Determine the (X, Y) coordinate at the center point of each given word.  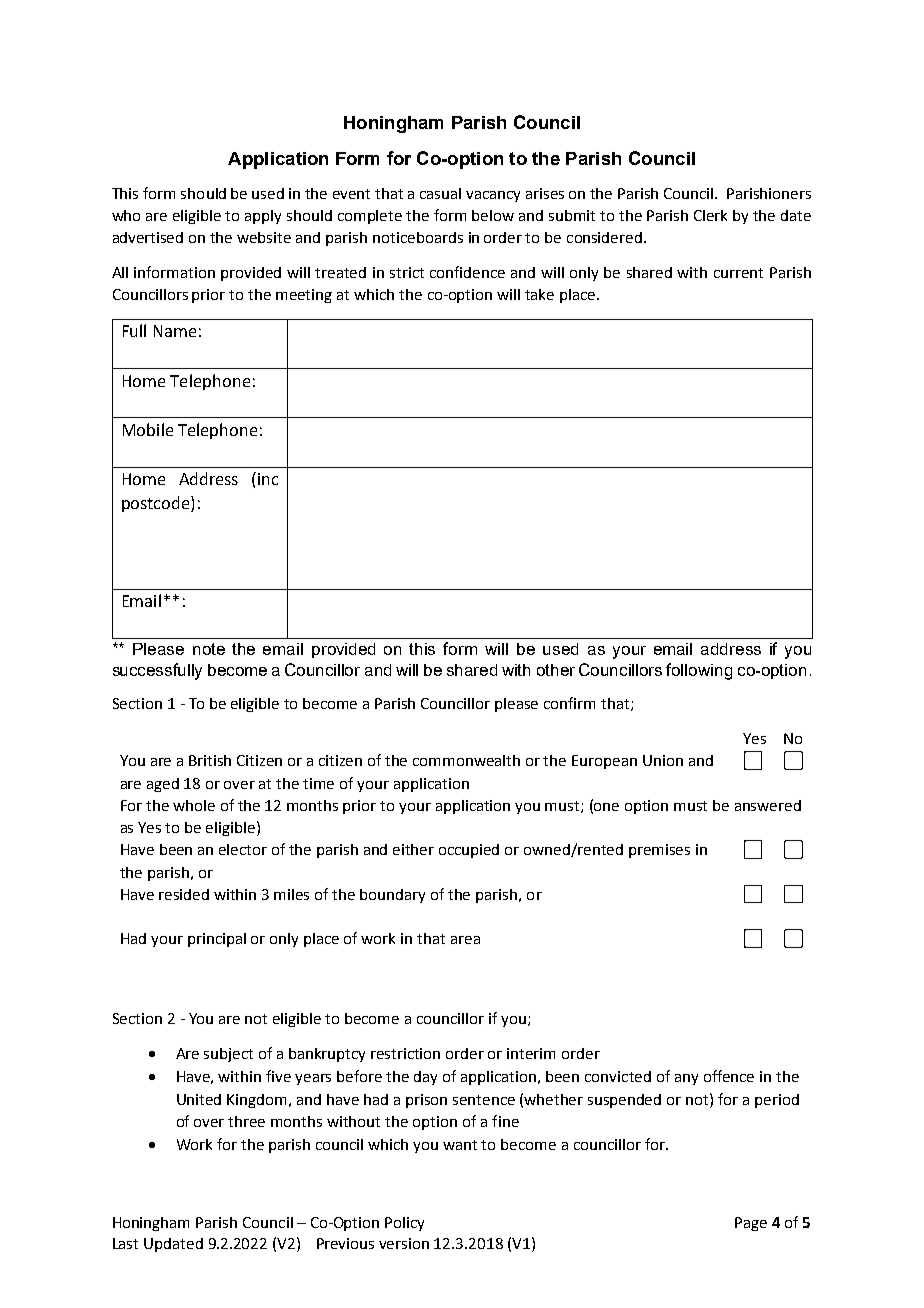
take (539, 294)
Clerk (710, 215)
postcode (157, 504)
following (699, 671)
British (210, 760)
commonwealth (466, 760)
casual (440, 193)
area (465, 940)
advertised (148, 237)
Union (663, 760)
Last (125, 1243)
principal (217, 940)
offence (729, 1076)
